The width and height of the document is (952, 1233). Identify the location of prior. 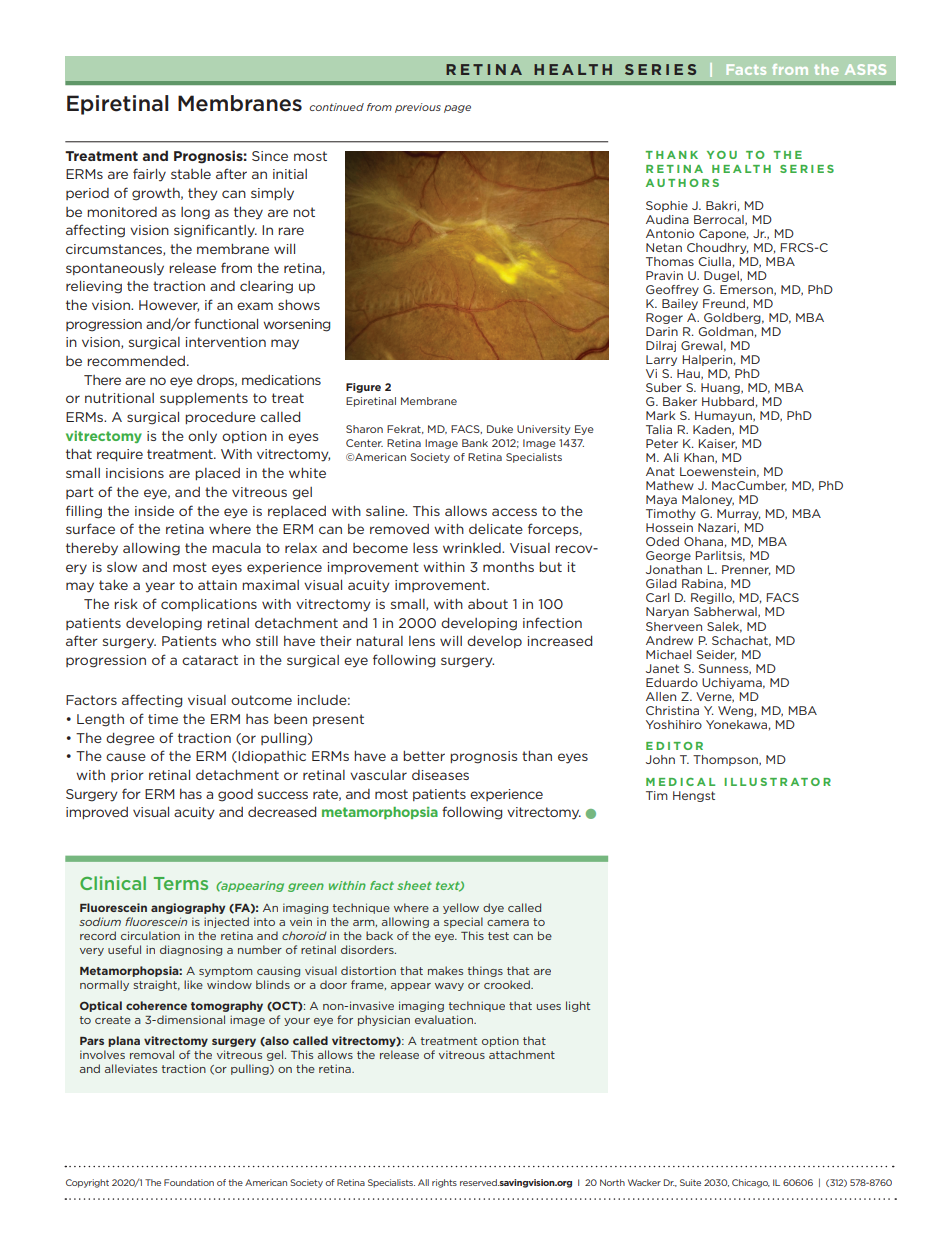
(127, 776).
